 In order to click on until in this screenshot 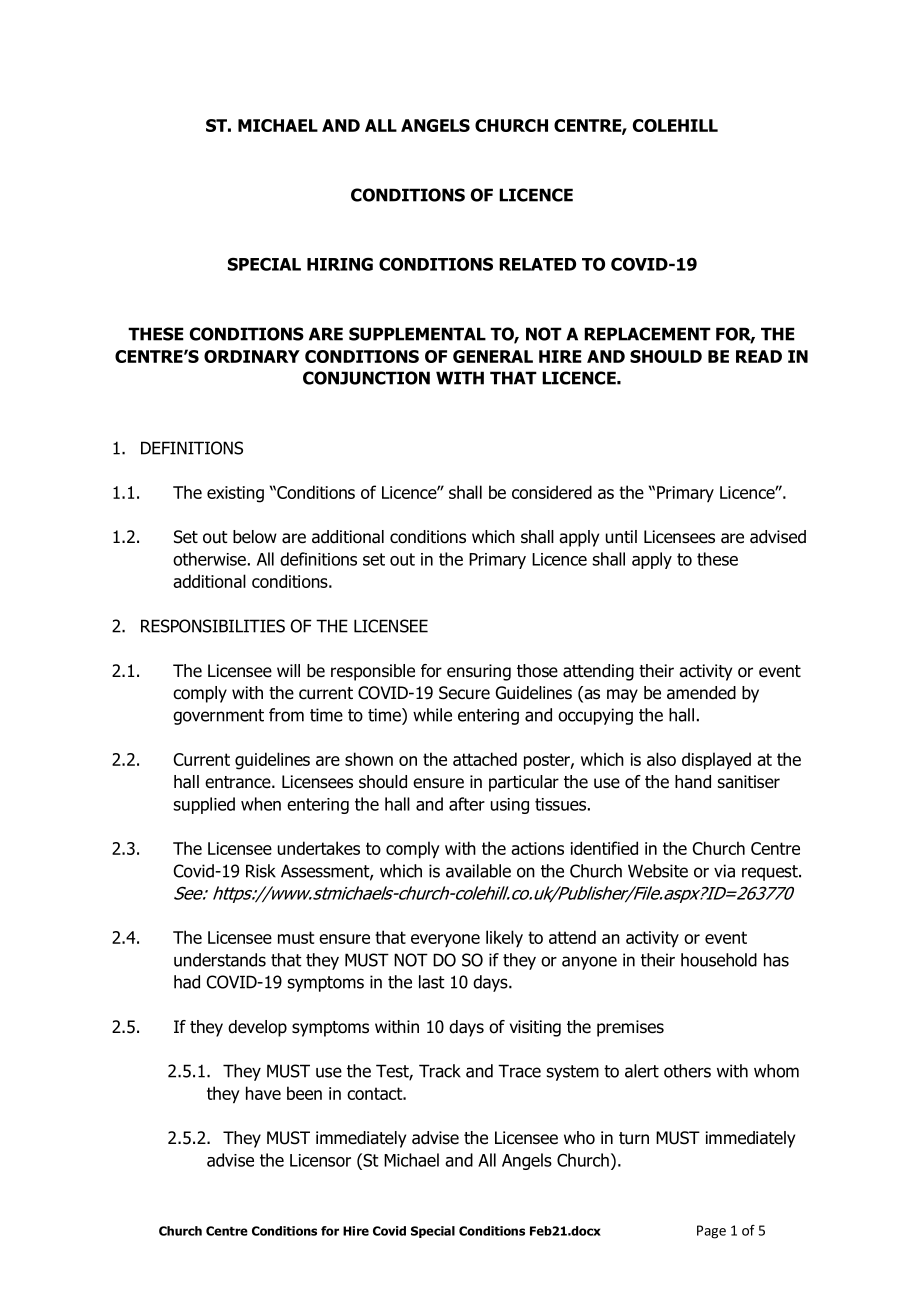, I will do `click(621, 537)`.
